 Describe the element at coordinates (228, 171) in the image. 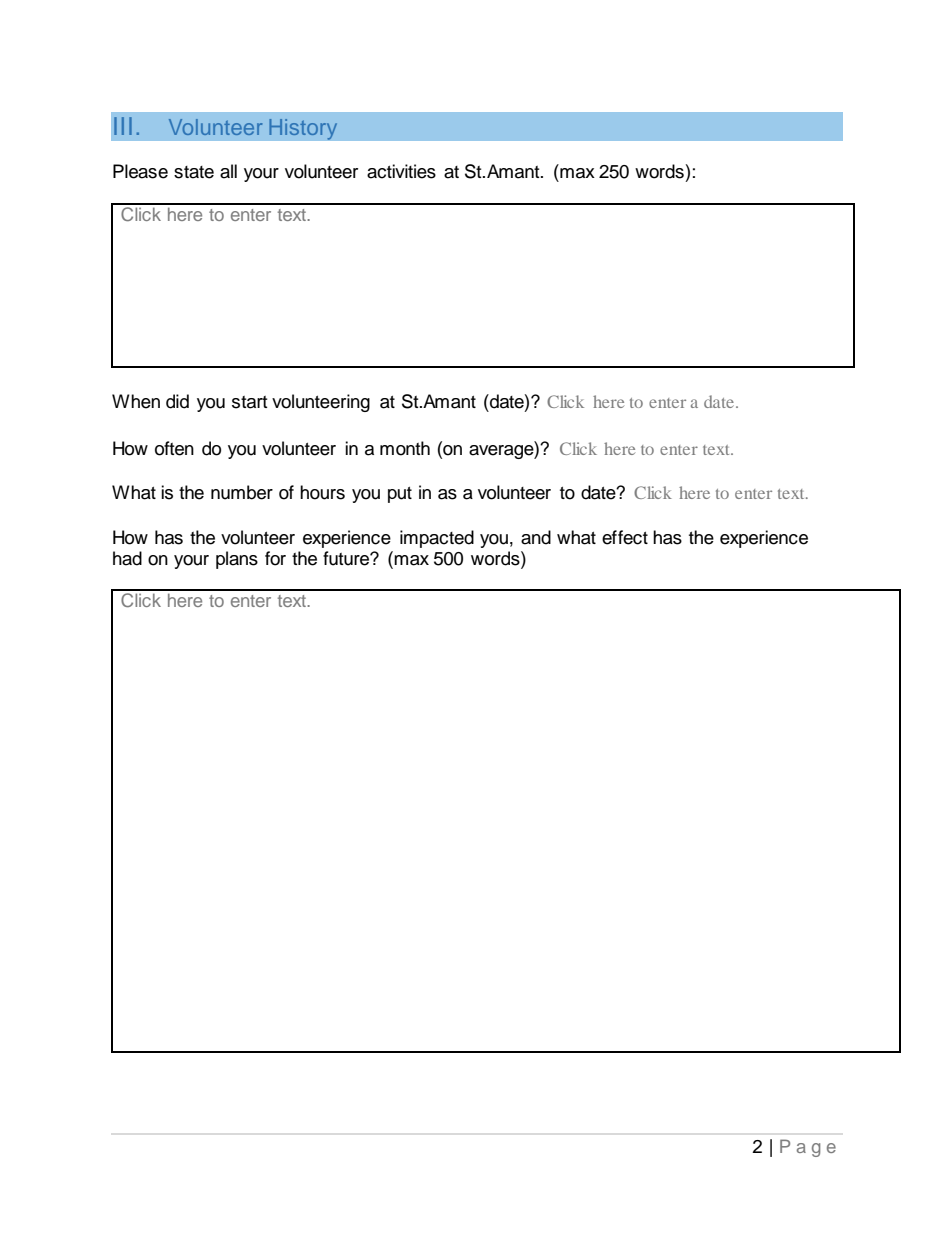

I see `all` at that location.
